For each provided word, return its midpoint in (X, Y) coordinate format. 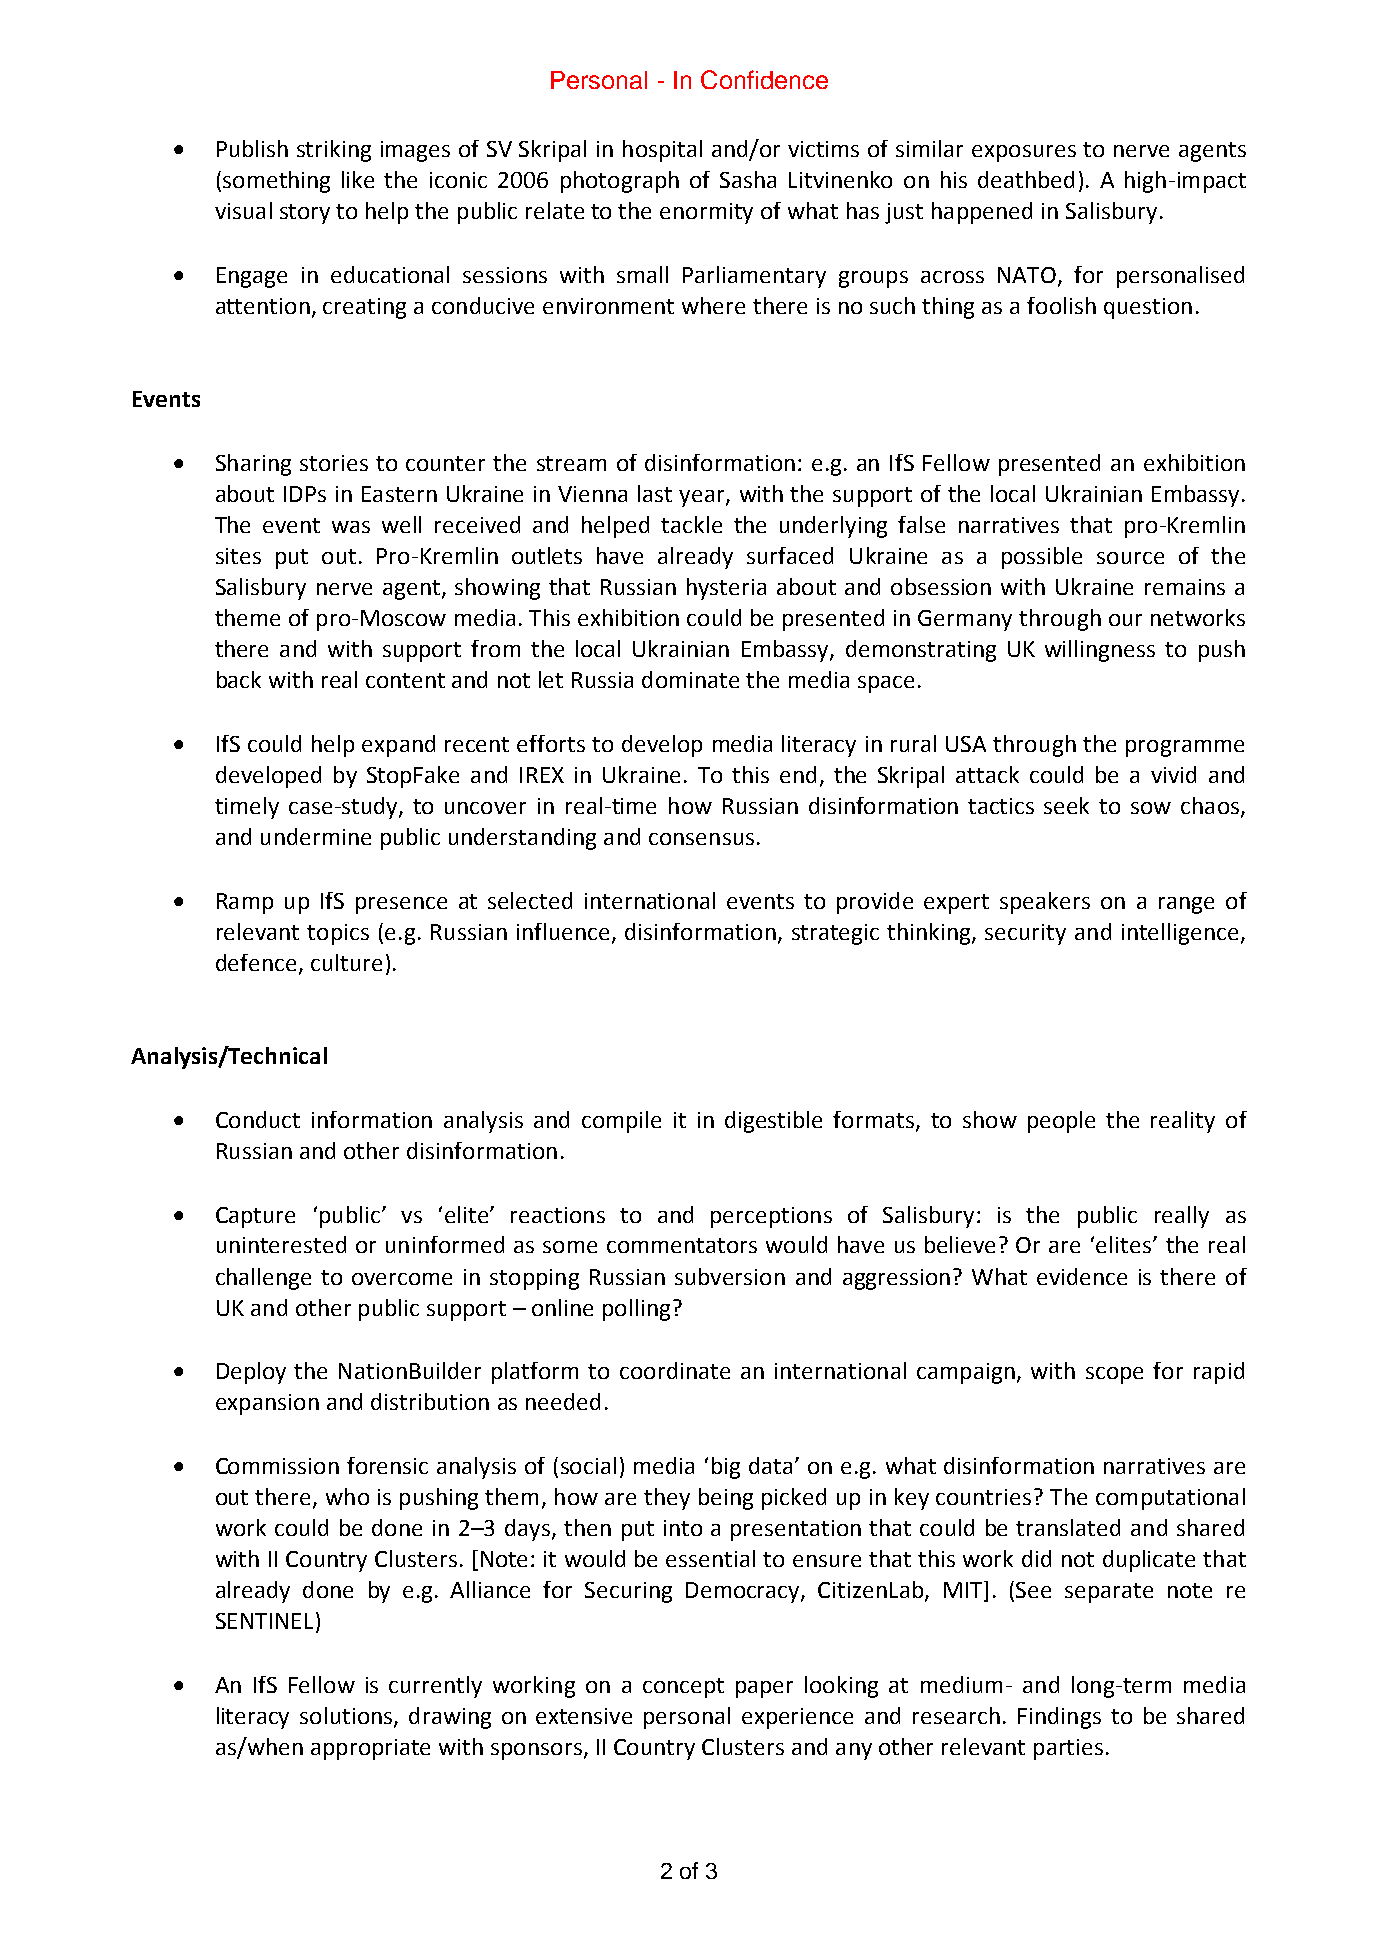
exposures (1024, 153)
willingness (1100, 651)
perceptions (771, 1217)
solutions (347, 1717)
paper (764, 1689)
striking (334, 151)
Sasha (748, 179)
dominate (690, 679)
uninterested (281, 1244)
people (1061, 1122)
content (405, 680)
